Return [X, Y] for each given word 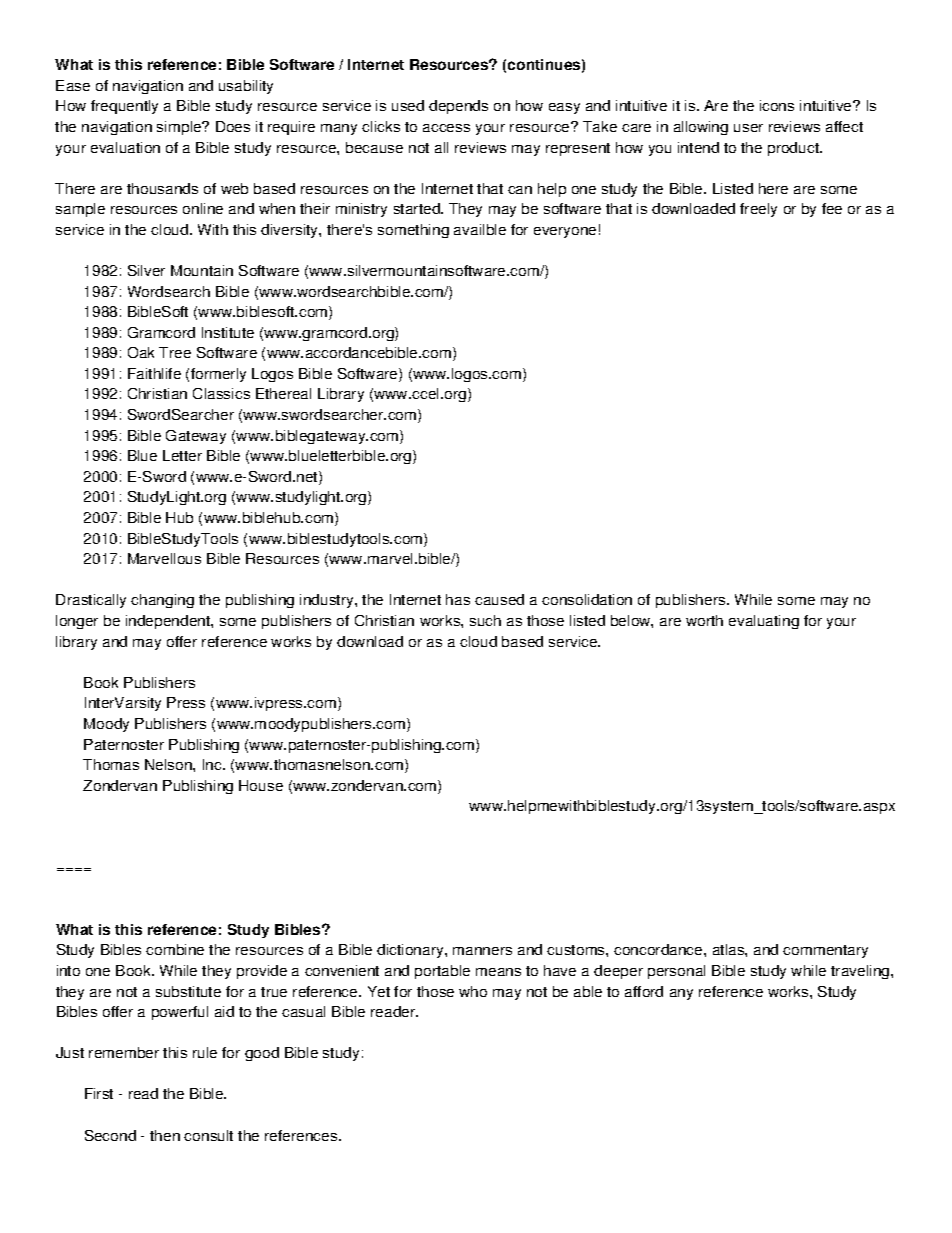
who [473, 991]
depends [458, 107]
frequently [124, 107]
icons [777, 105]
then [165, 1135]
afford [644, 991]
